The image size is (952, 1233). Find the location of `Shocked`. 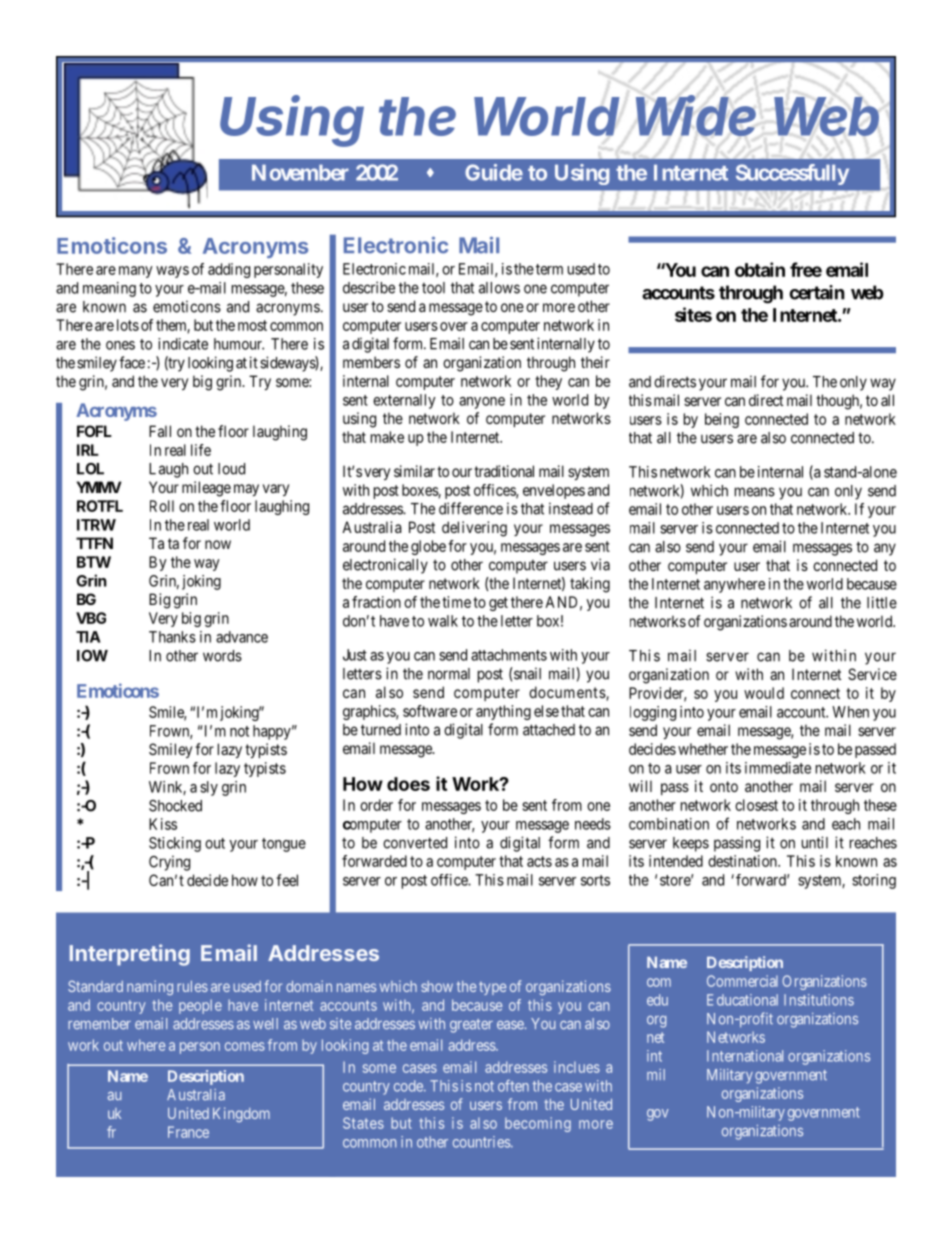

Shocked is located at coordinates (175, 806).
